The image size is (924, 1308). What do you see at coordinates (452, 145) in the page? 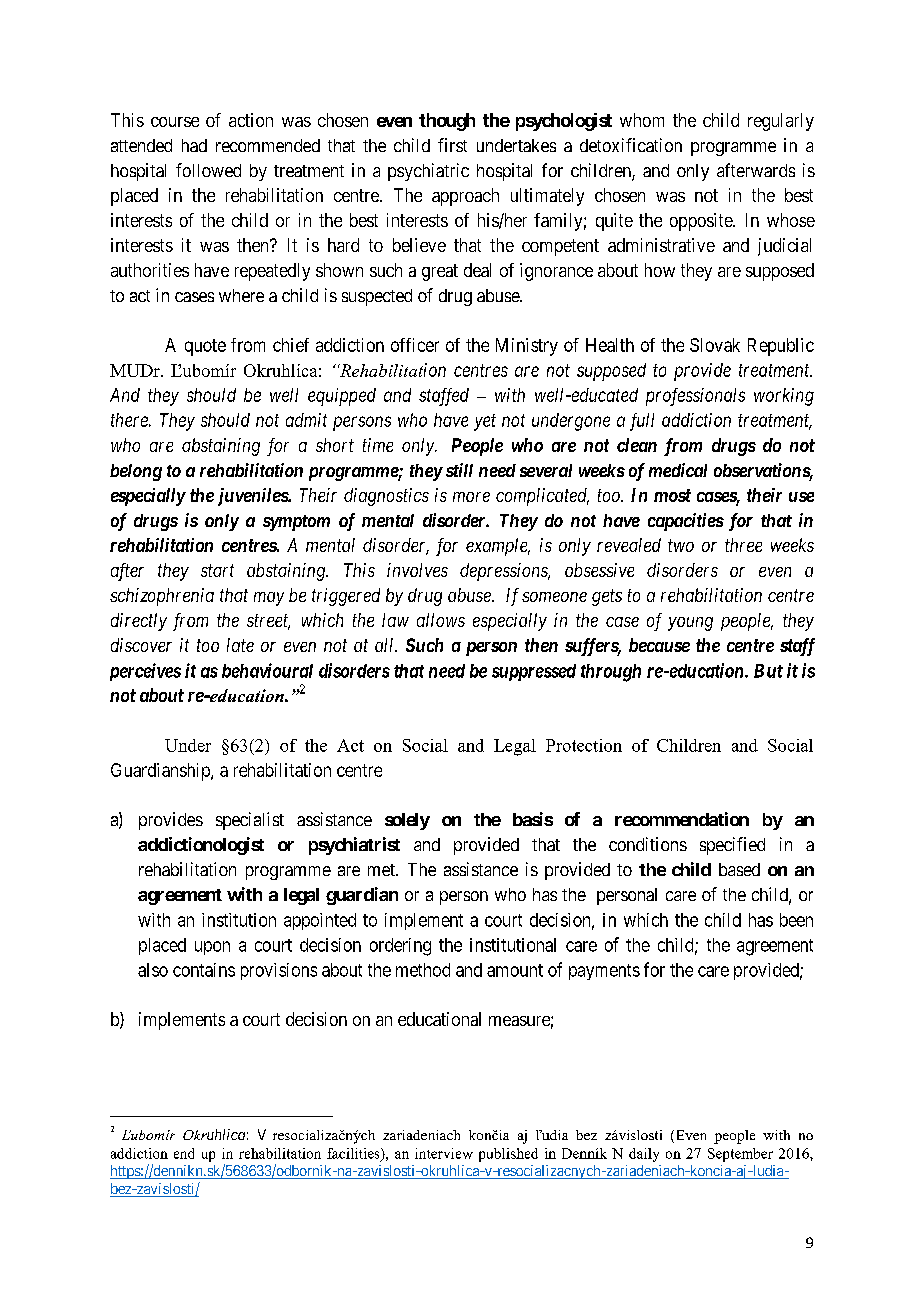
I see `first` at bounding box center [452, 145].
